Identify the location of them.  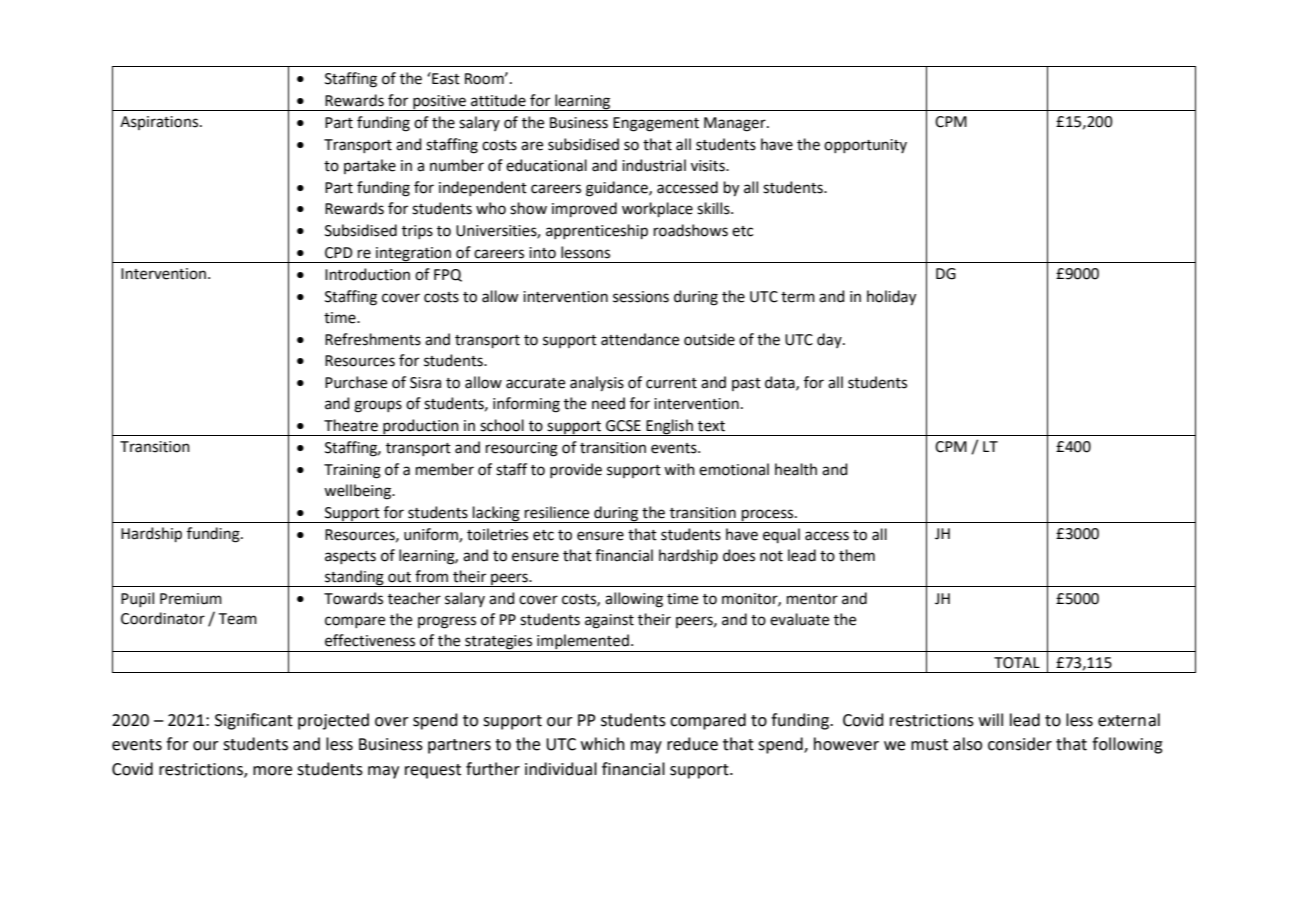
(857, 555).
